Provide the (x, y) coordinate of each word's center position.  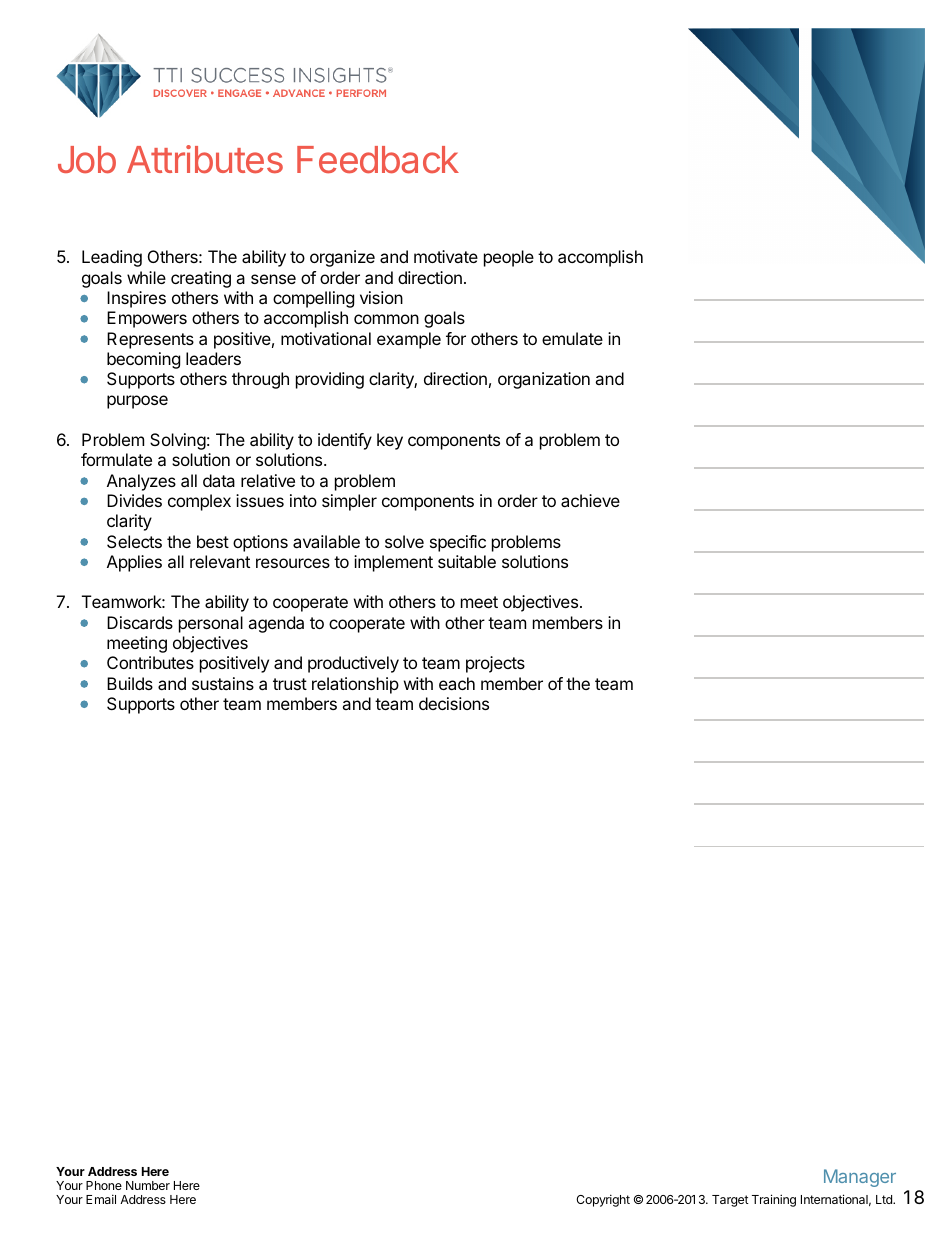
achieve (590, 500)
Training (774, 1200)
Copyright (603, 1200)
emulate (572, 338)
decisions (454, 703)
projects (495, 664)
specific (458, 543)
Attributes (205, 159)
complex (199, 502)
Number (148, 1185)
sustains (223, 683)
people (509, 258)
